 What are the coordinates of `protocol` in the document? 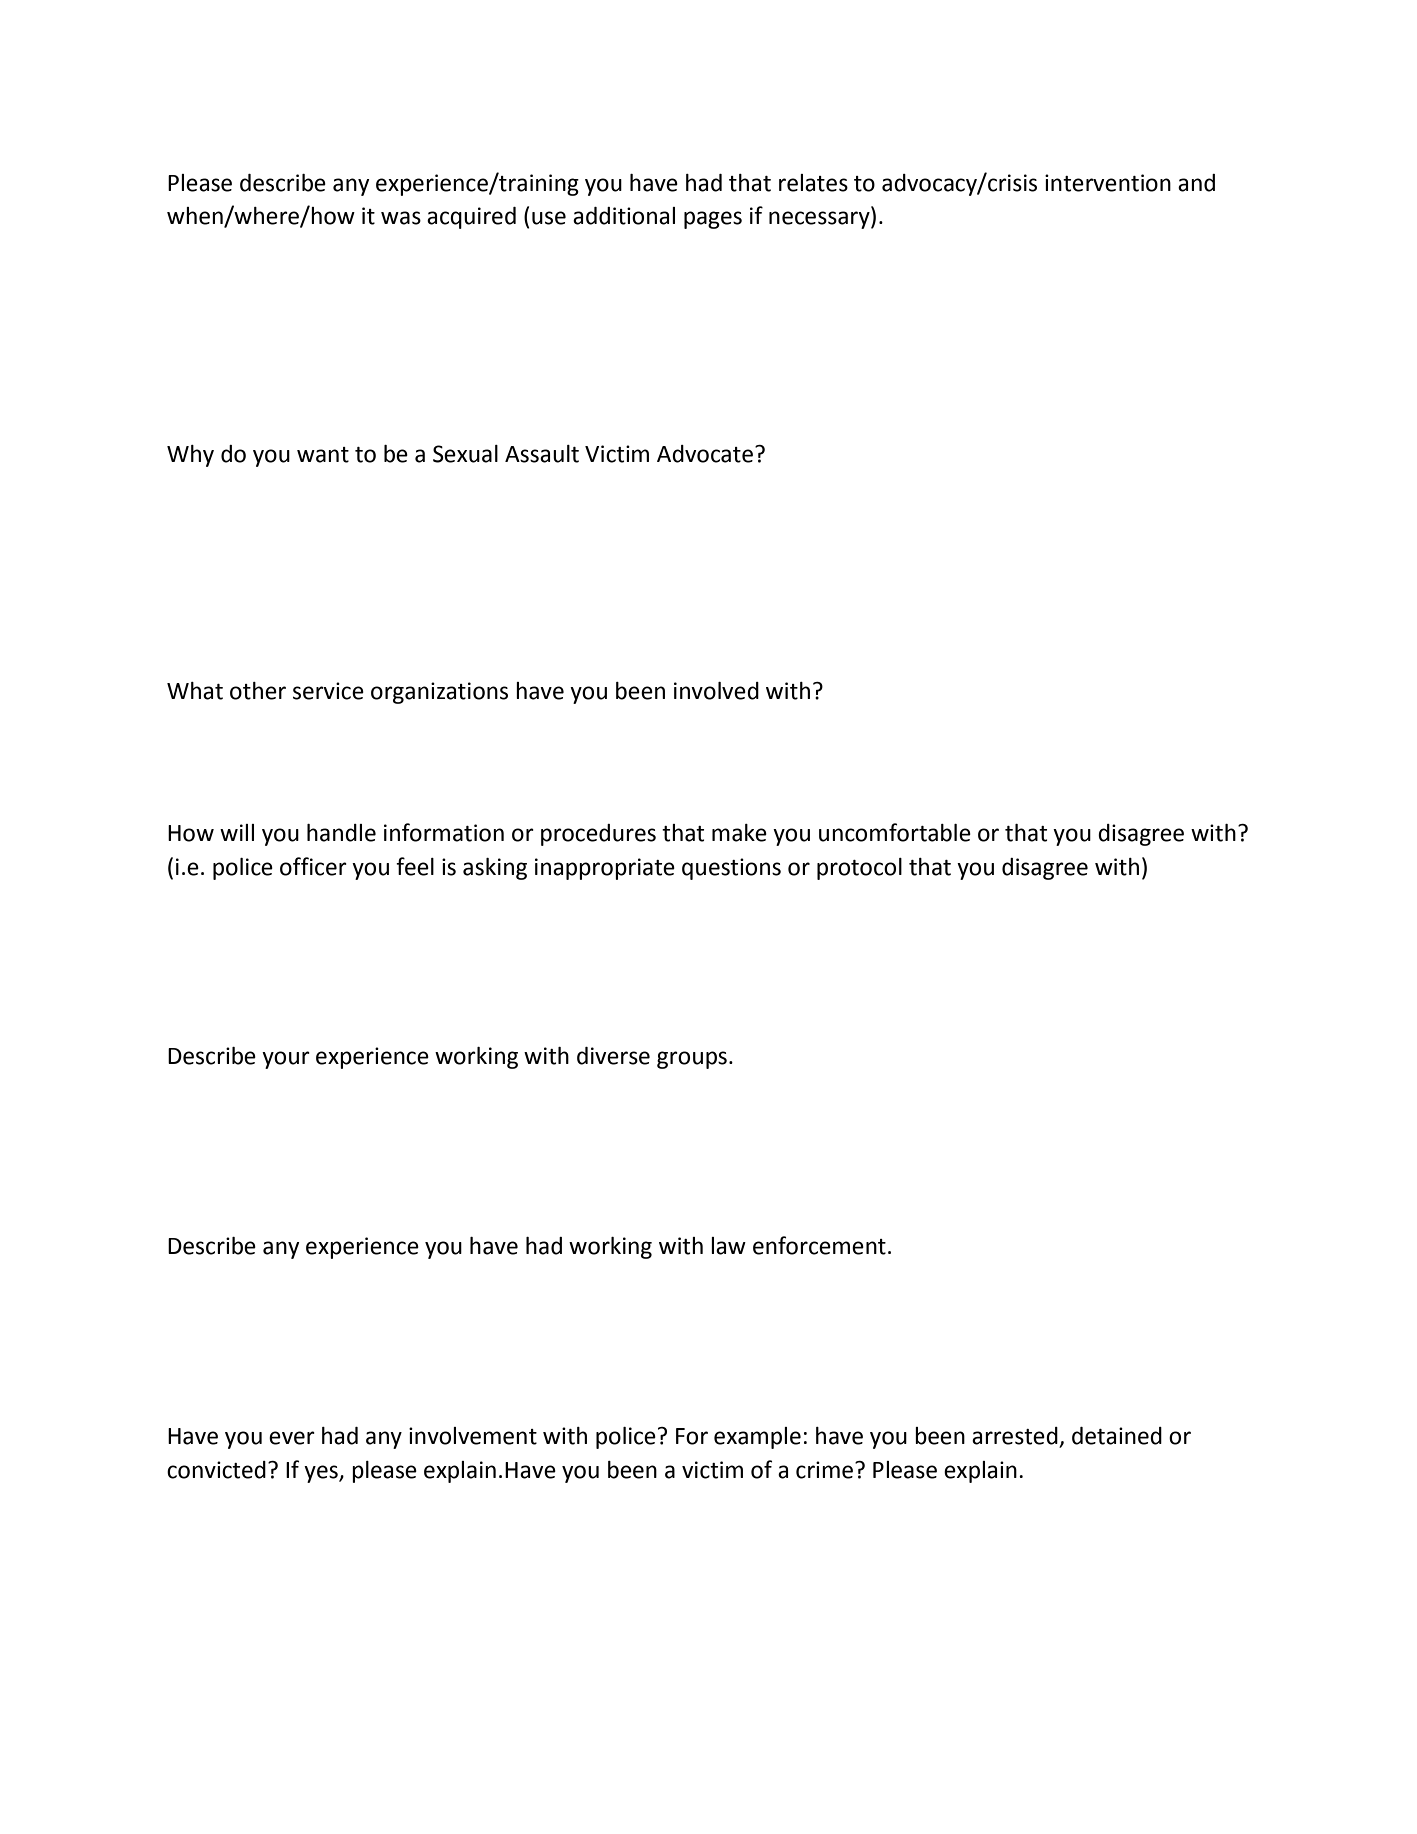 It's located at (859, 869).
